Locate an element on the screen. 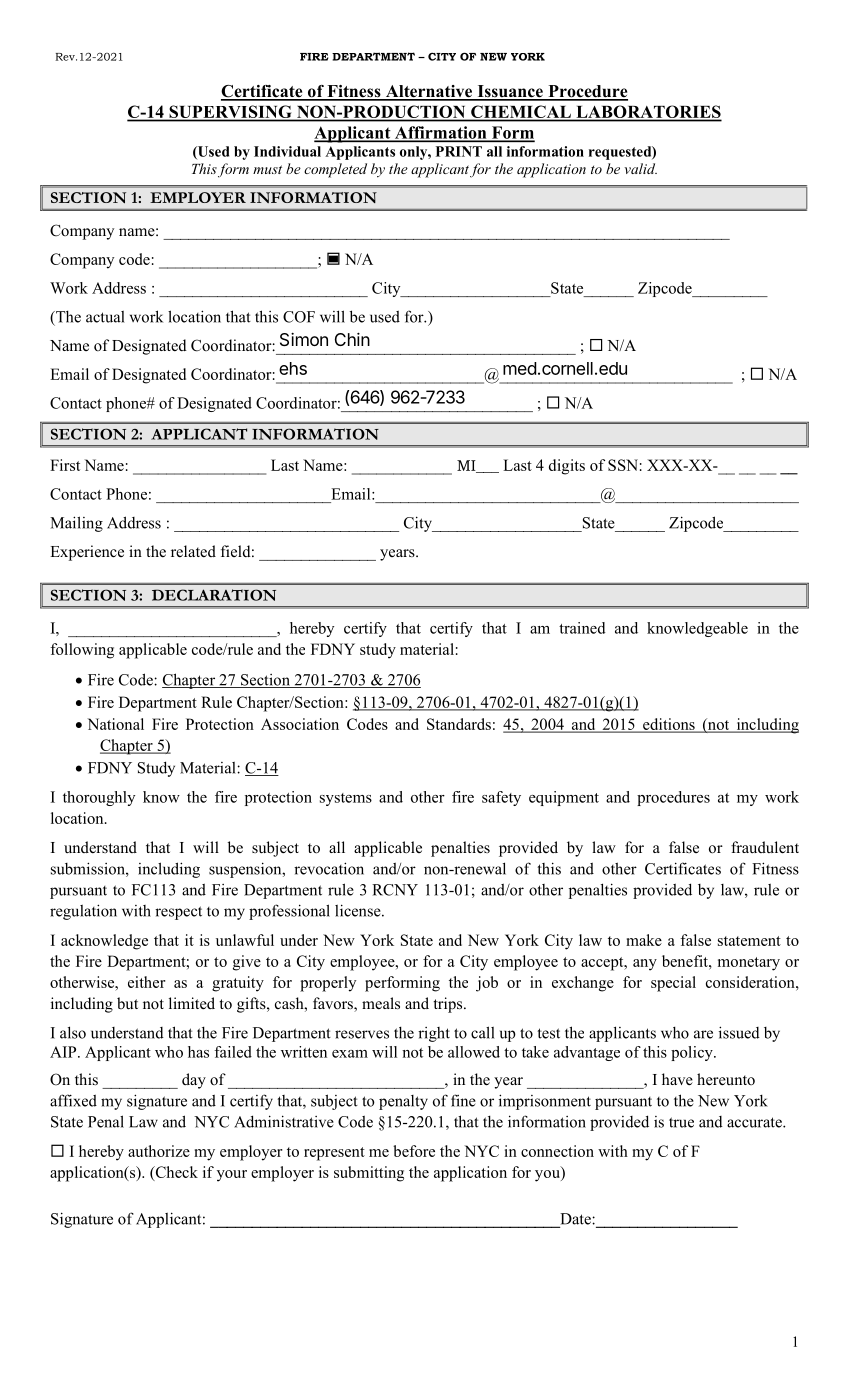 The width and height of the screenshot is (849, 1400). following is located at coordinates (82, 651).
